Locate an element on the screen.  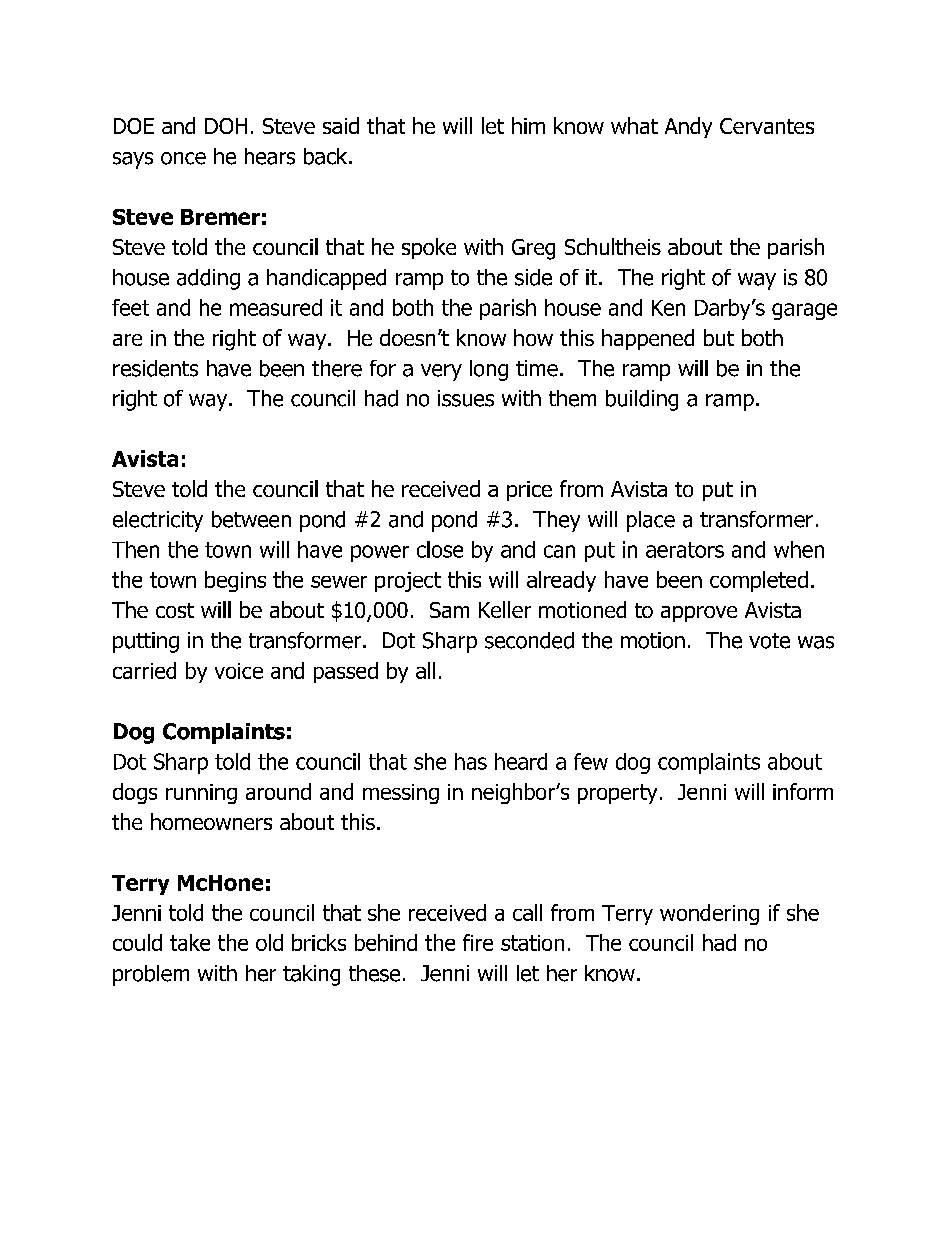
once is located at coordinates (183, 158).
